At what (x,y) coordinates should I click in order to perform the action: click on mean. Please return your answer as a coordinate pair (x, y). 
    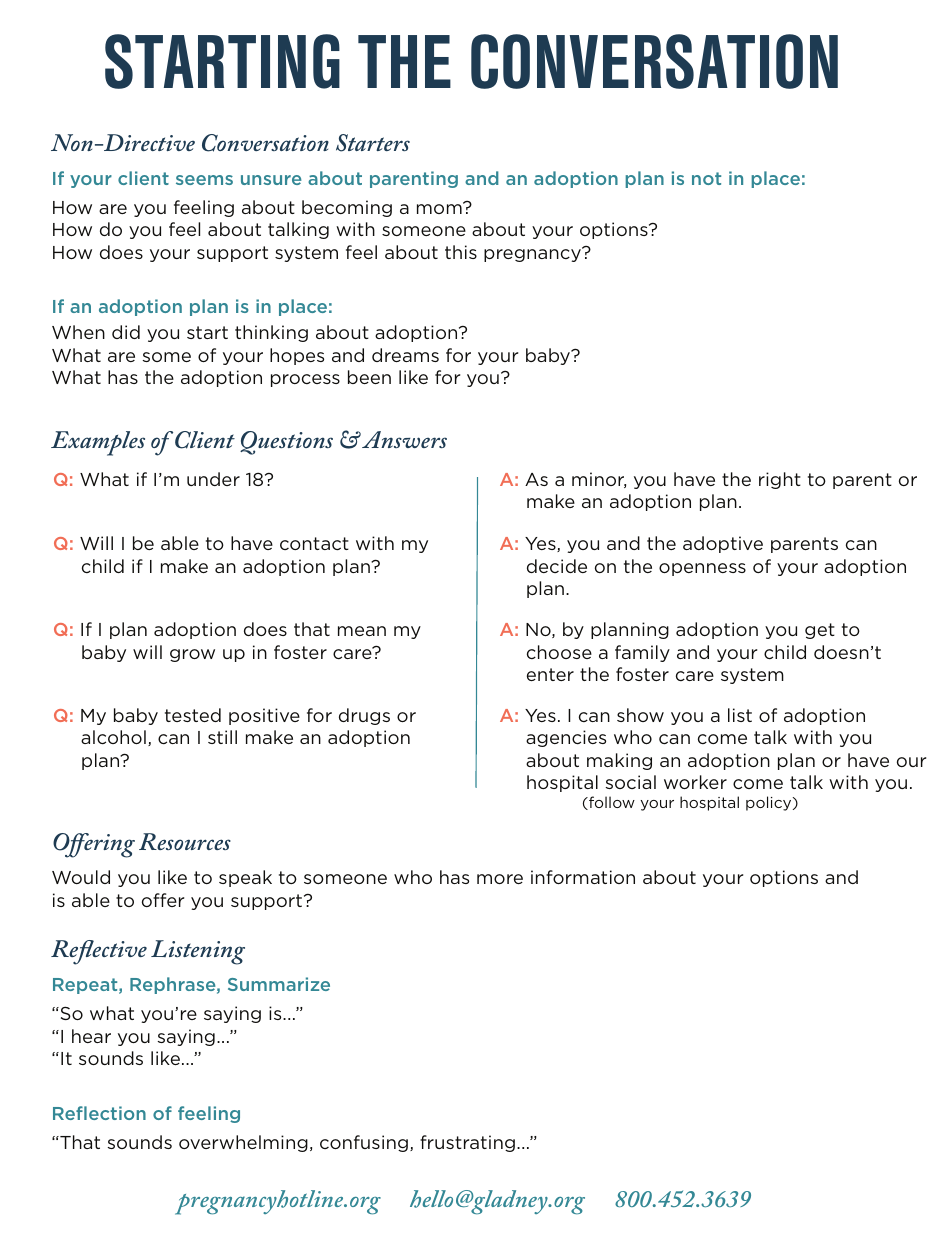
    Looking at the image, I should click on (362, 631).
